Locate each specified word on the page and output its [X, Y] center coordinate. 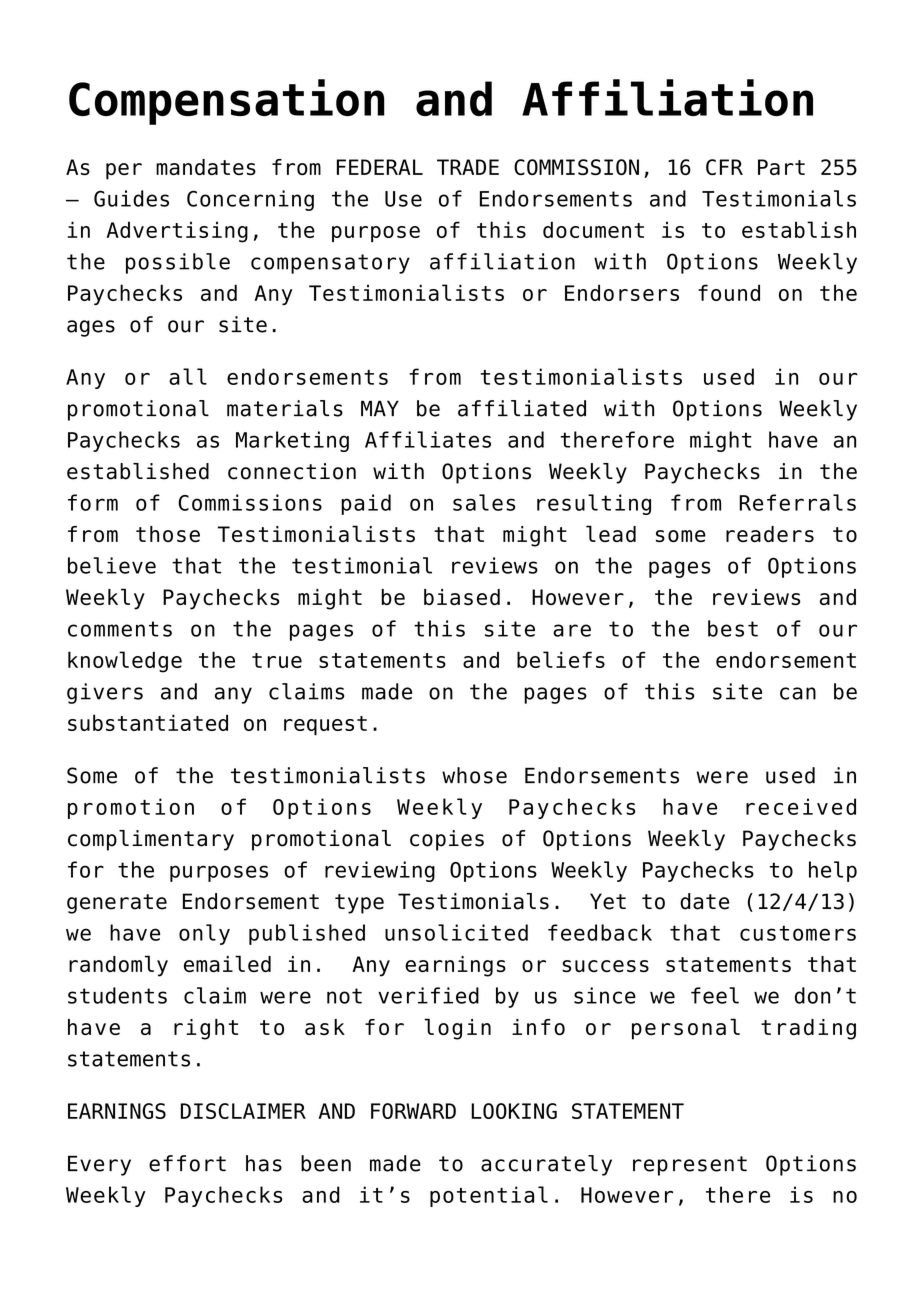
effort [187, 1163]
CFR [724, 167]
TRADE [468, 167]
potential [489, 1196]
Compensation [227, 102]
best [733, 628]
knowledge [125, 662]
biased [462, 597]
